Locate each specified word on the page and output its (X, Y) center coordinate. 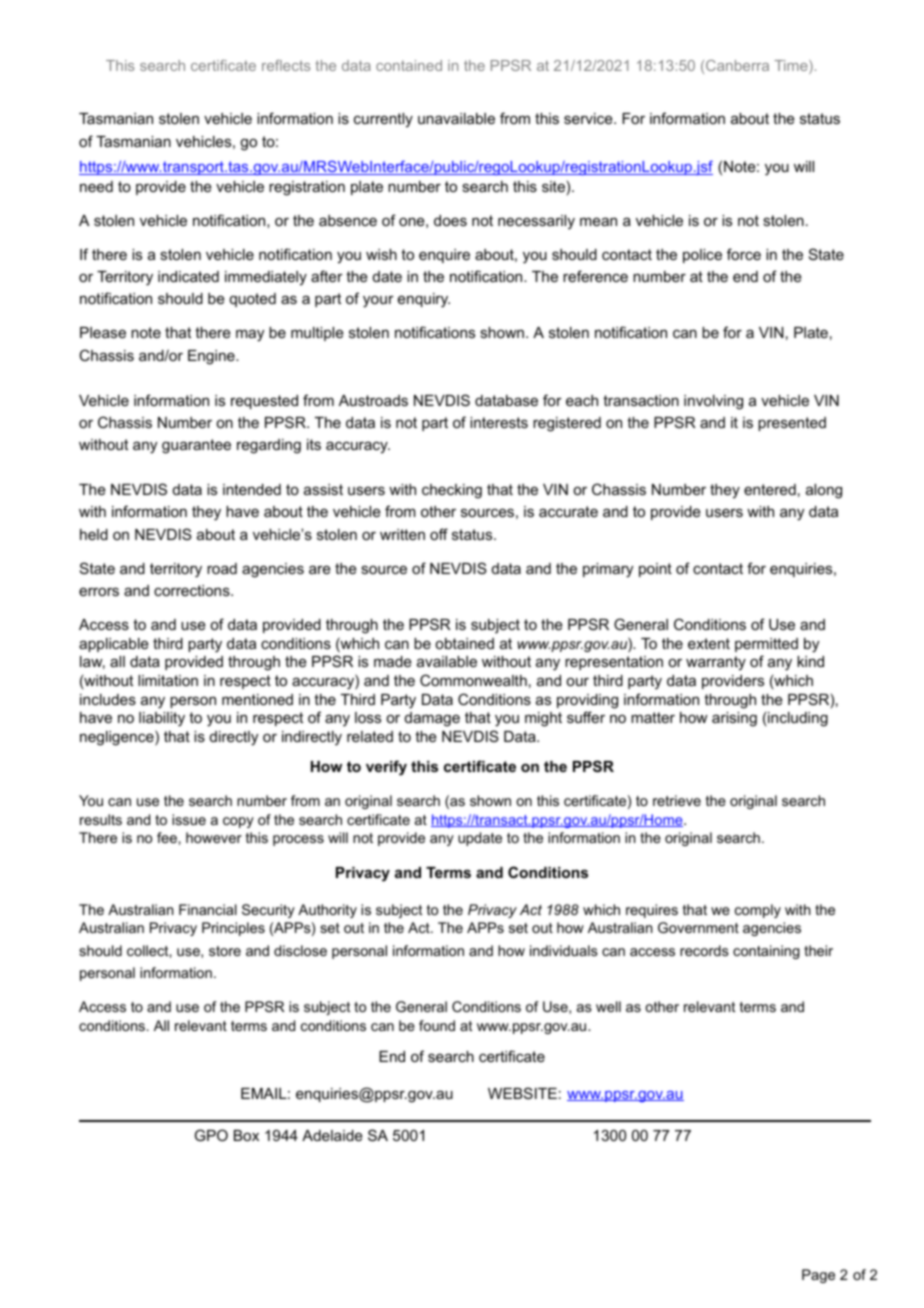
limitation (168, 680)
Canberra (737, 65)
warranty (716, 663)
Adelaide (332, 1135)
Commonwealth (473, 680)
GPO (211, 1135)
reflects (286, 65)
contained (409, 65)
